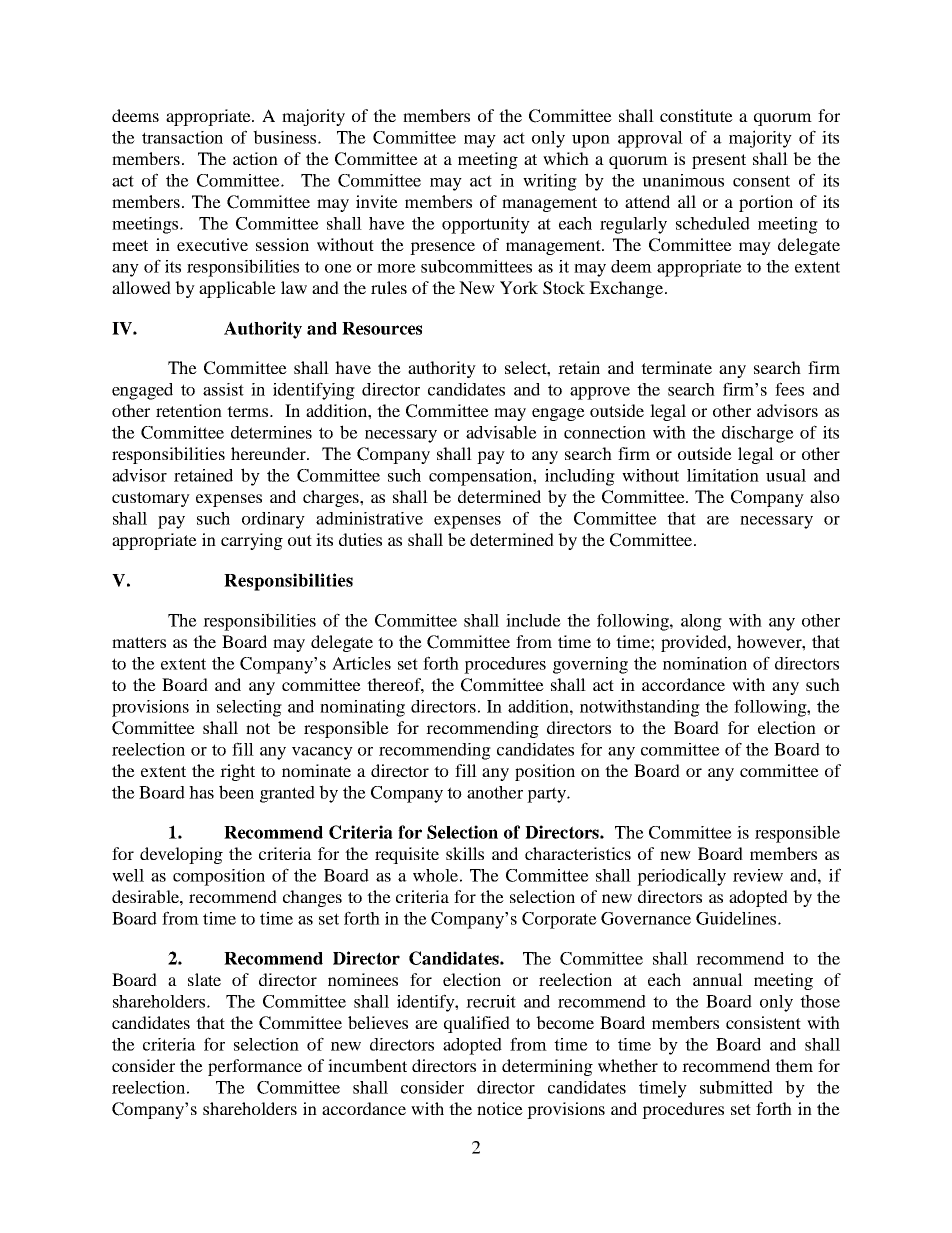  Describe the element at coordinates (550, 182) in the screenshot. I see `writing` at that location.
